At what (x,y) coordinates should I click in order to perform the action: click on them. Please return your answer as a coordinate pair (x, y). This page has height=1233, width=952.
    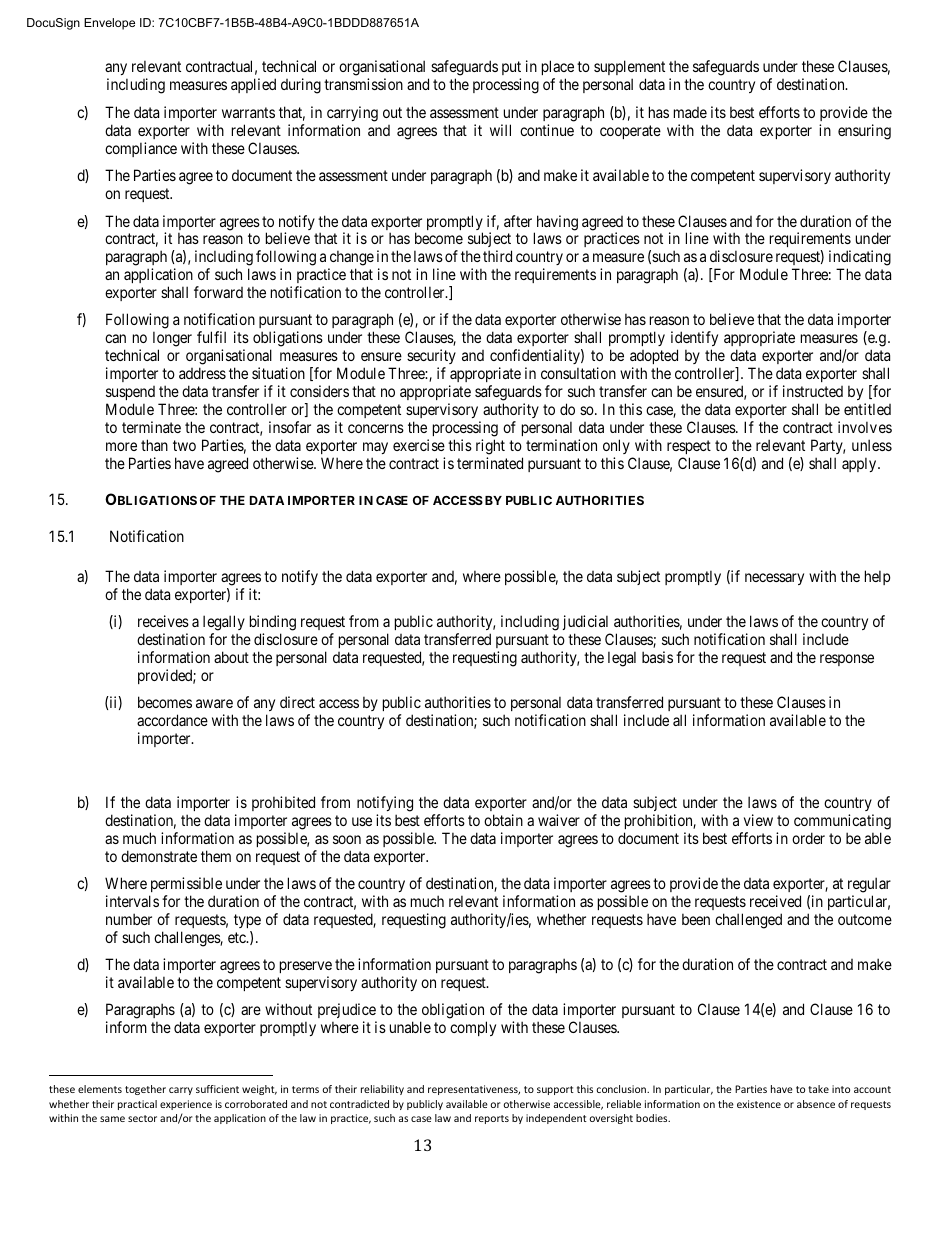
    Looking at the image, I should click on (216, 856).
